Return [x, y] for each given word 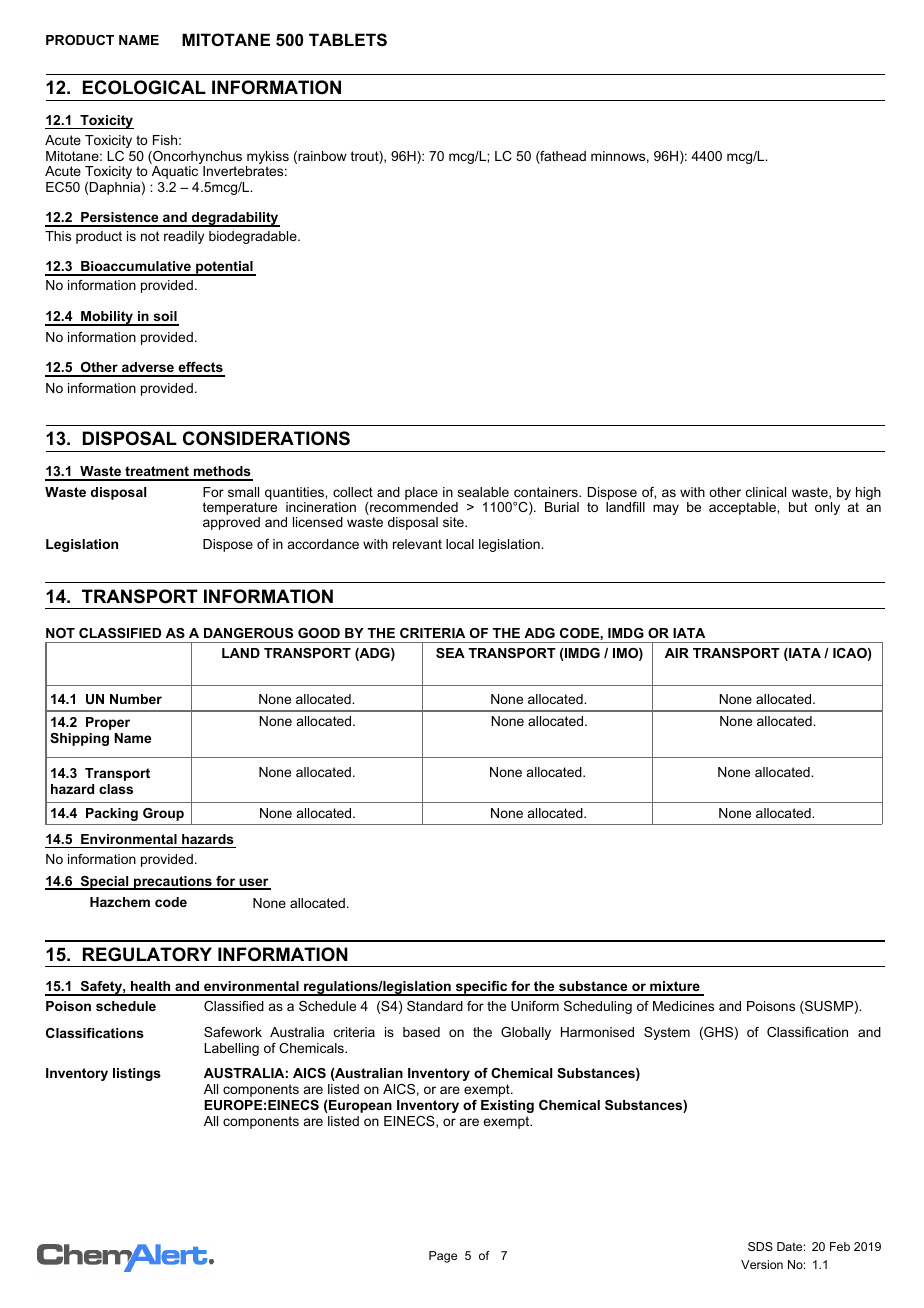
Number [136, 699]
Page [443, 1257]
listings [137, 1074]
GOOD [319, 633]
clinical [766, 492]
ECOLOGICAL [144, 87]
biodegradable [254, 237]
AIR [677, 653]
